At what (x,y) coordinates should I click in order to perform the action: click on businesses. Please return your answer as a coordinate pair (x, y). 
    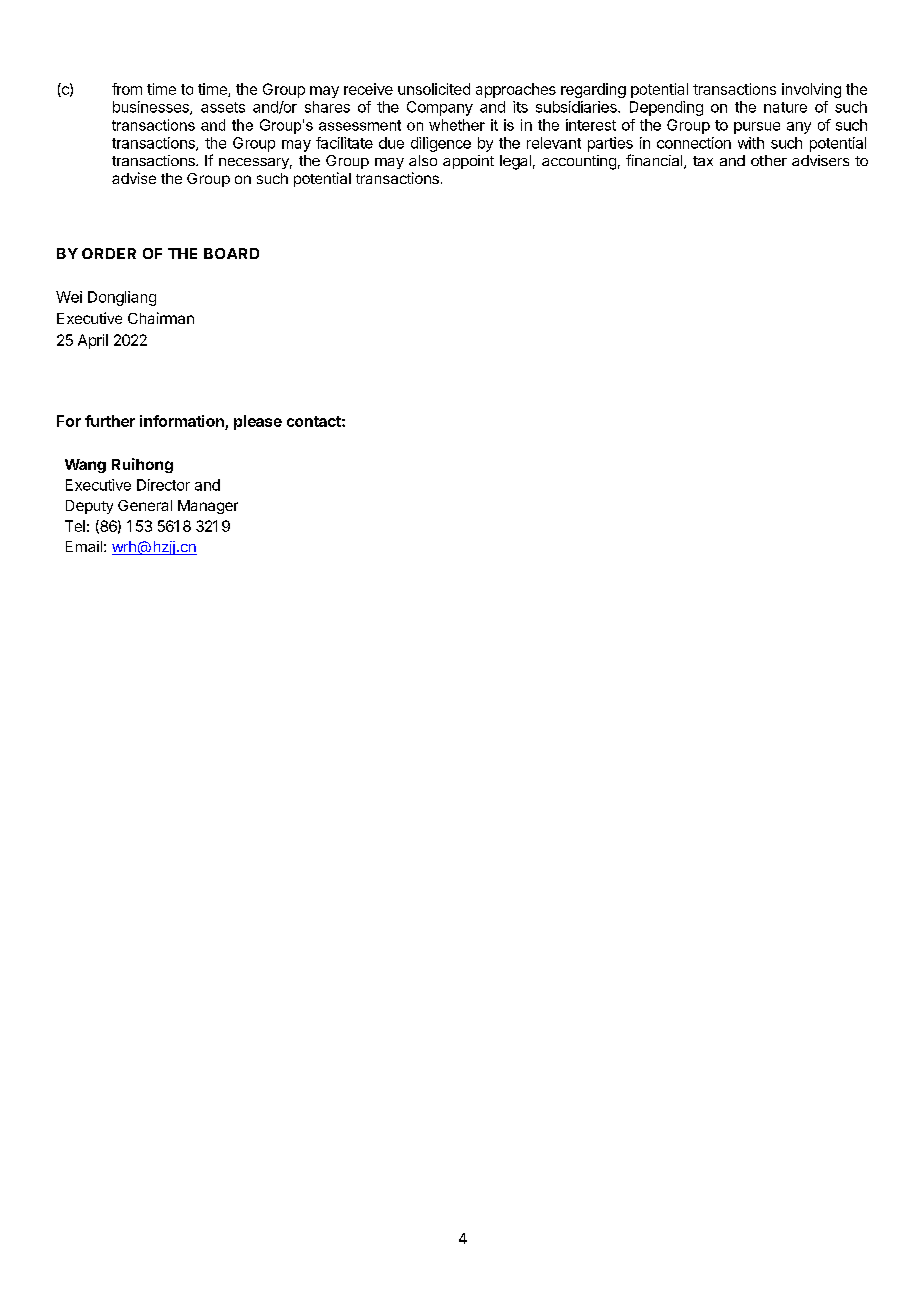
    Looking at the image, I should click on (152, 108).
